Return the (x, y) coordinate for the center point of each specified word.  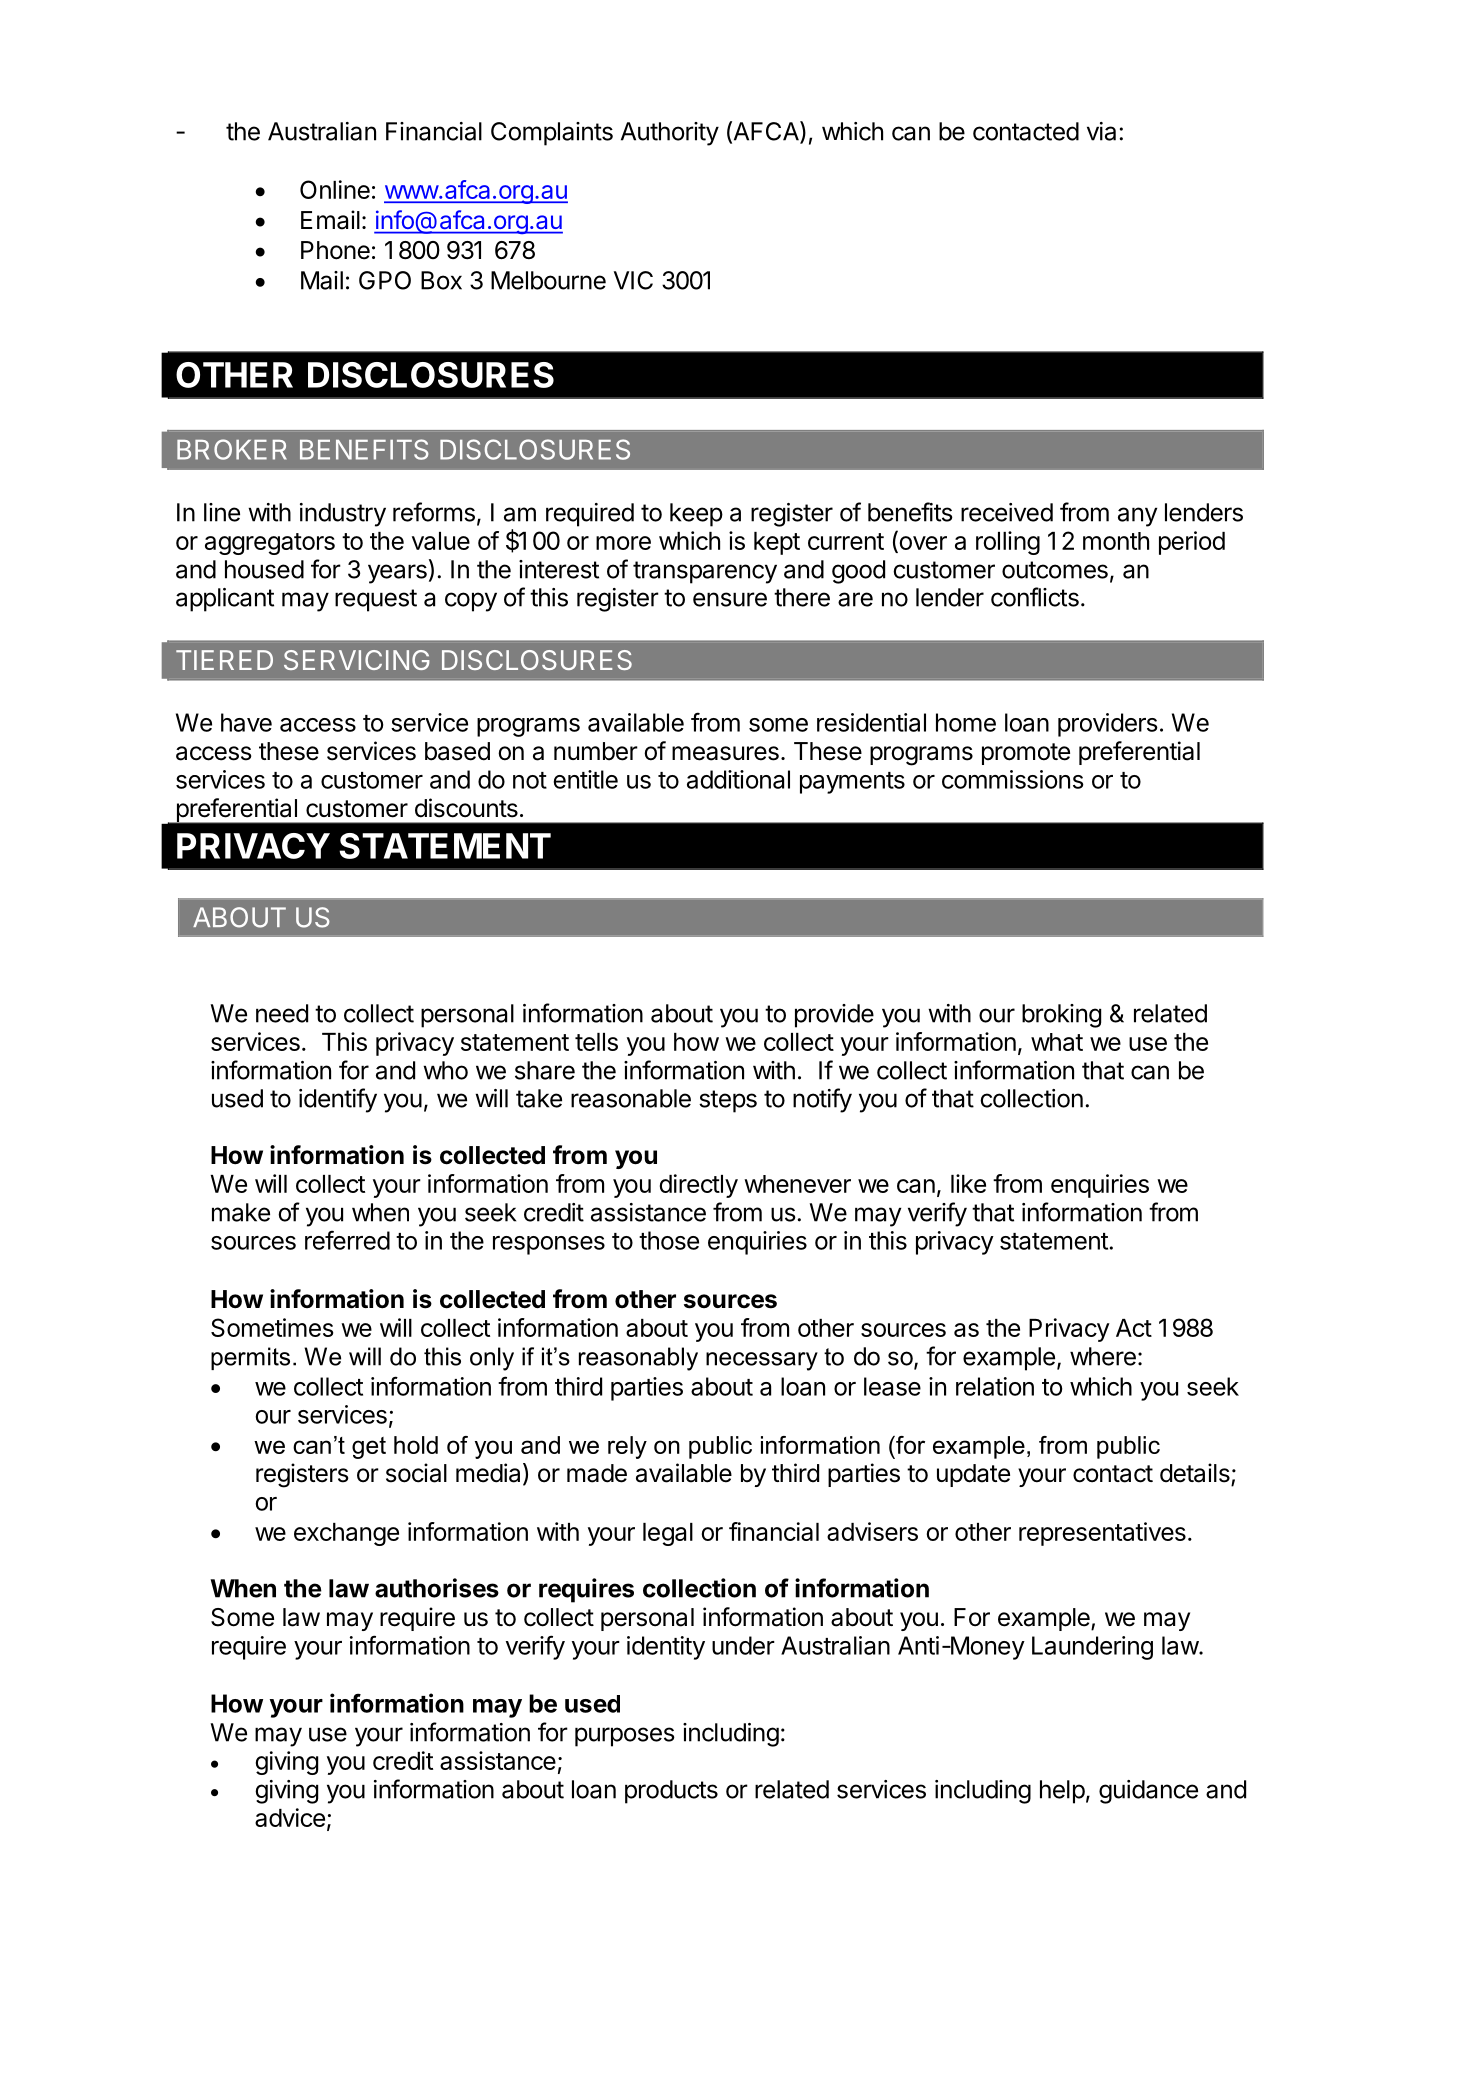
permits (250, 1358)
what (1057, 1042)
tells (596, 1042)
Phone (335, 250)
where (1103, 1356)
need (282, 1013)
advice (290, 1817)
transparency (705, 572)
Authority (670, 134)
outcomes (1055, 570)
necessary (762, 1361)
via (1101, 131)
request (376, 600)
